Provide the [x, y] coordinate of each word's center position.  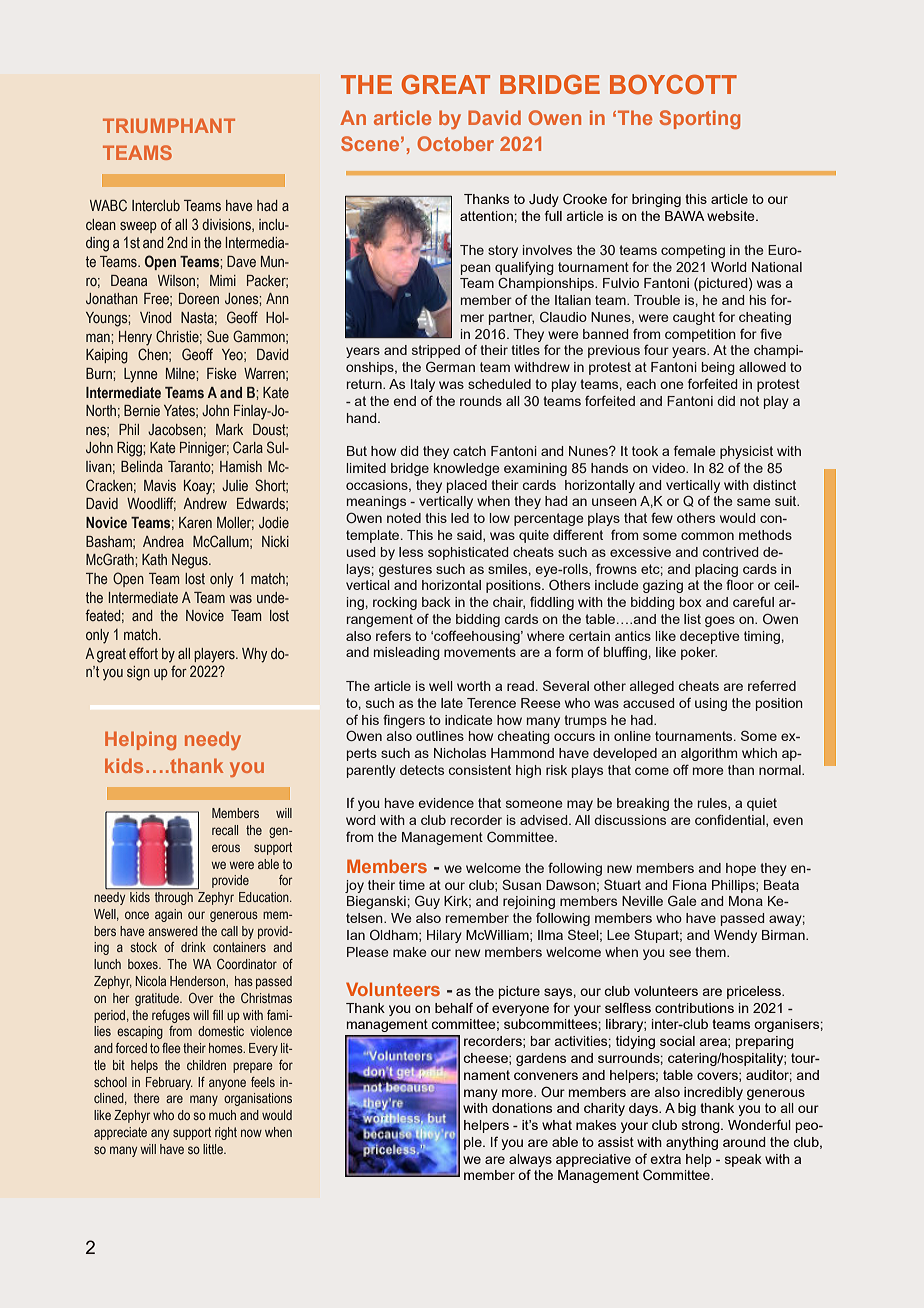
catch [469, 451]
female [694, 451]
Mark [229, 429]
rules [713, 804]
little [214, 1149]
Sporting [700, 119]
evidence [446, 803]
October [455, 143]
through [174, 897]
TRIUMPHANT [169, 125]
